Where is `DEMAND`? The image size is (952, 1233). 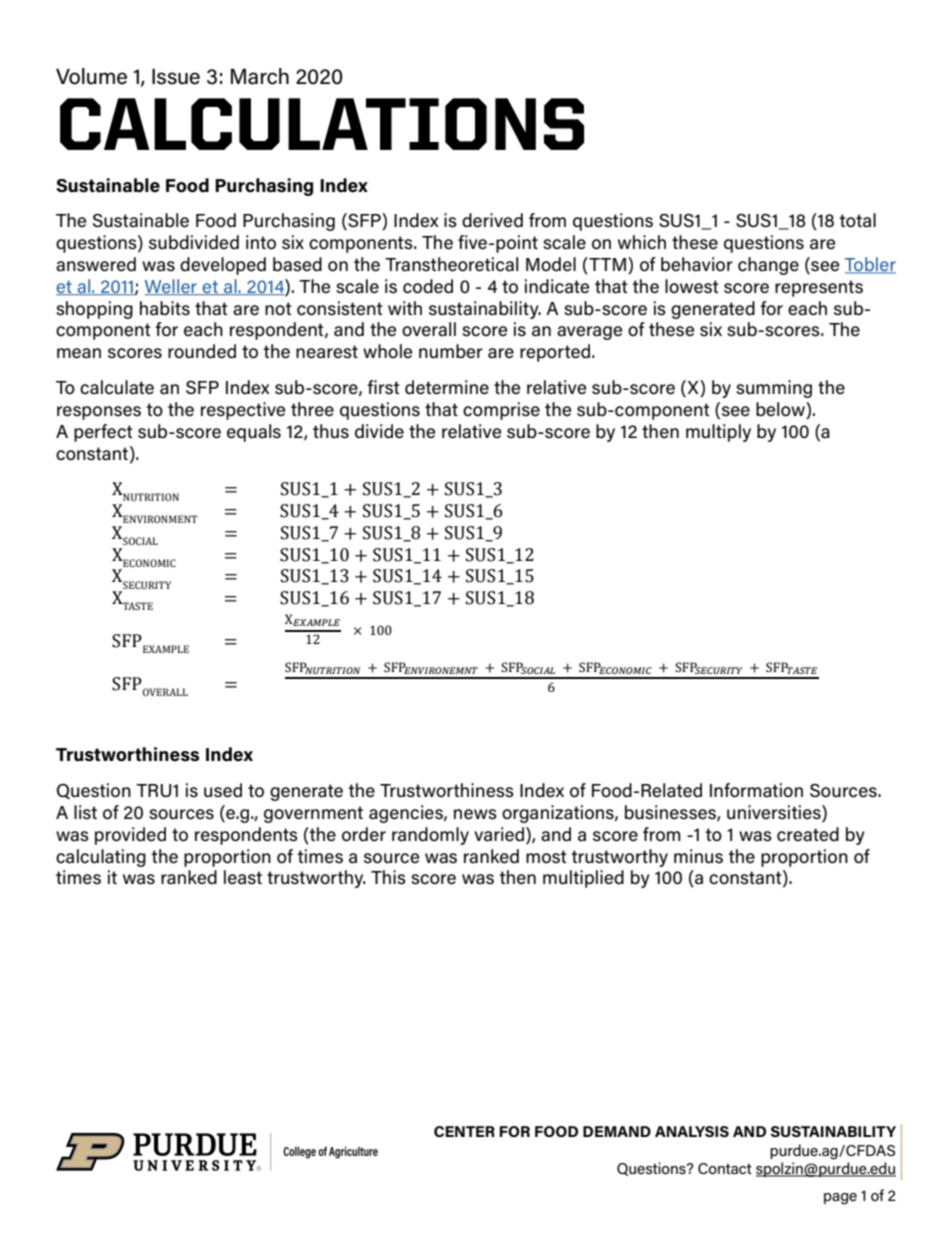
DEMAND is located at coordinates (617, 1131).
